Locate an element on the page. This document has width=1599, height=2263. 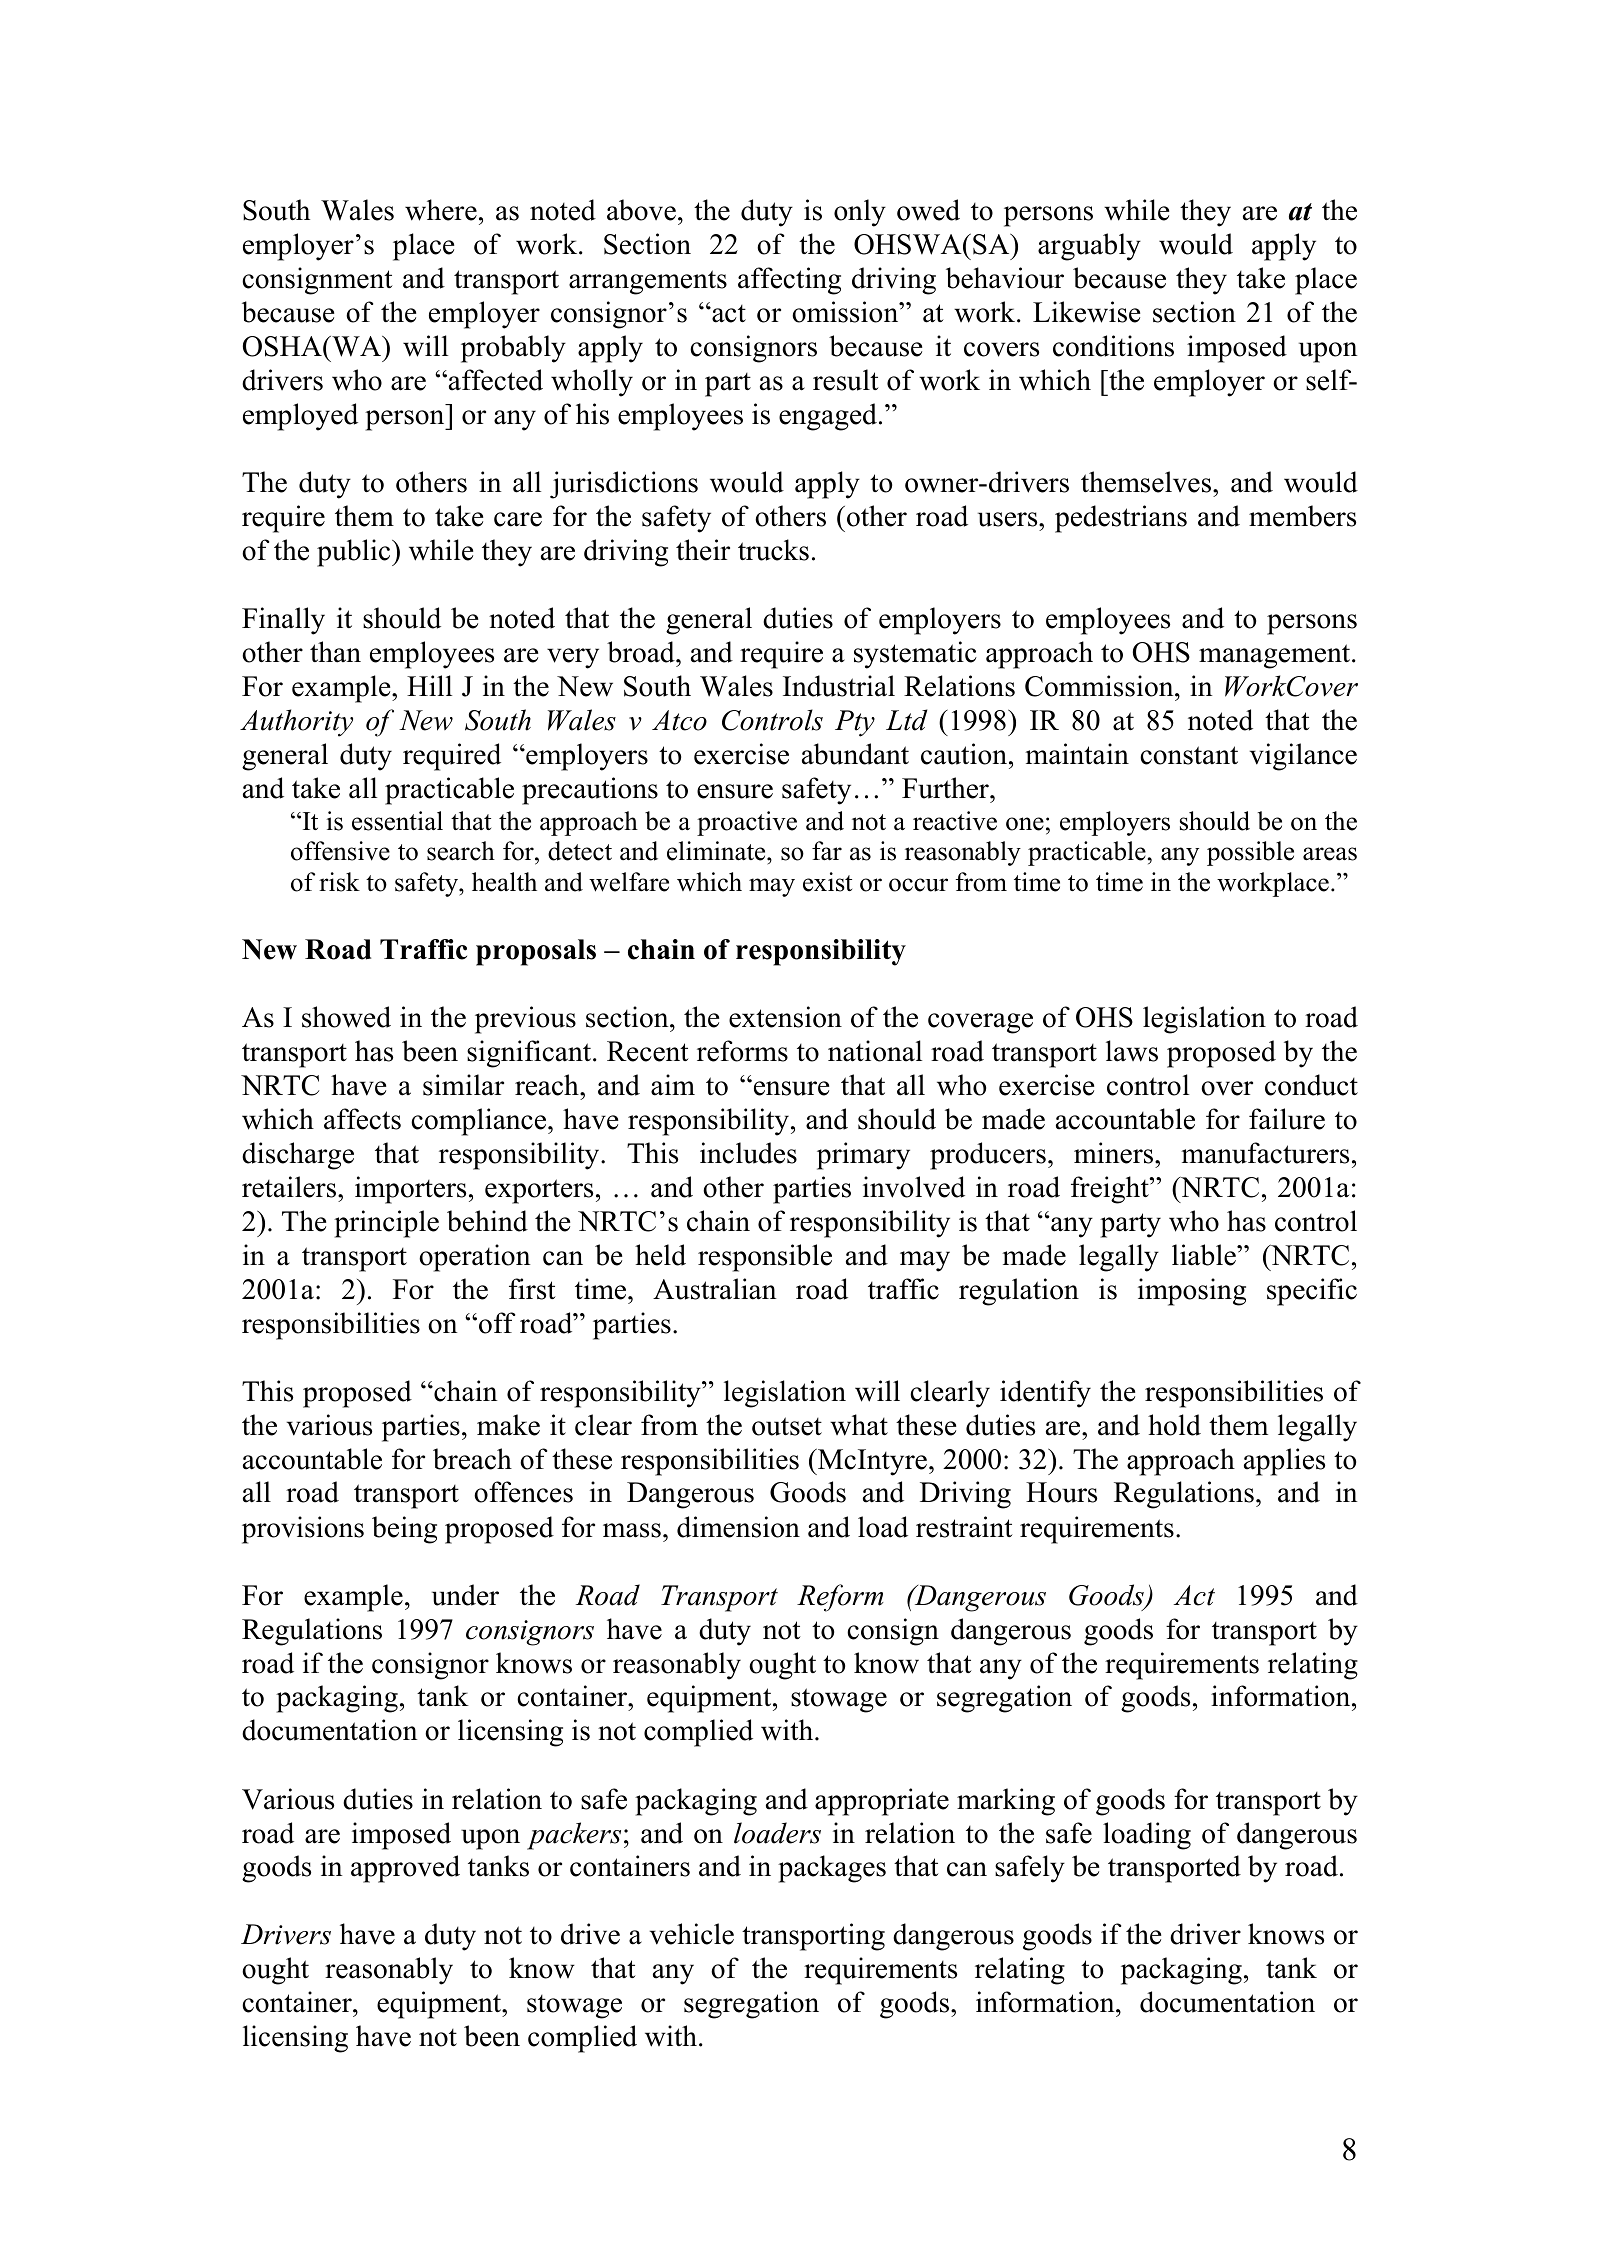
being is located at coordinates (404, 1530).
